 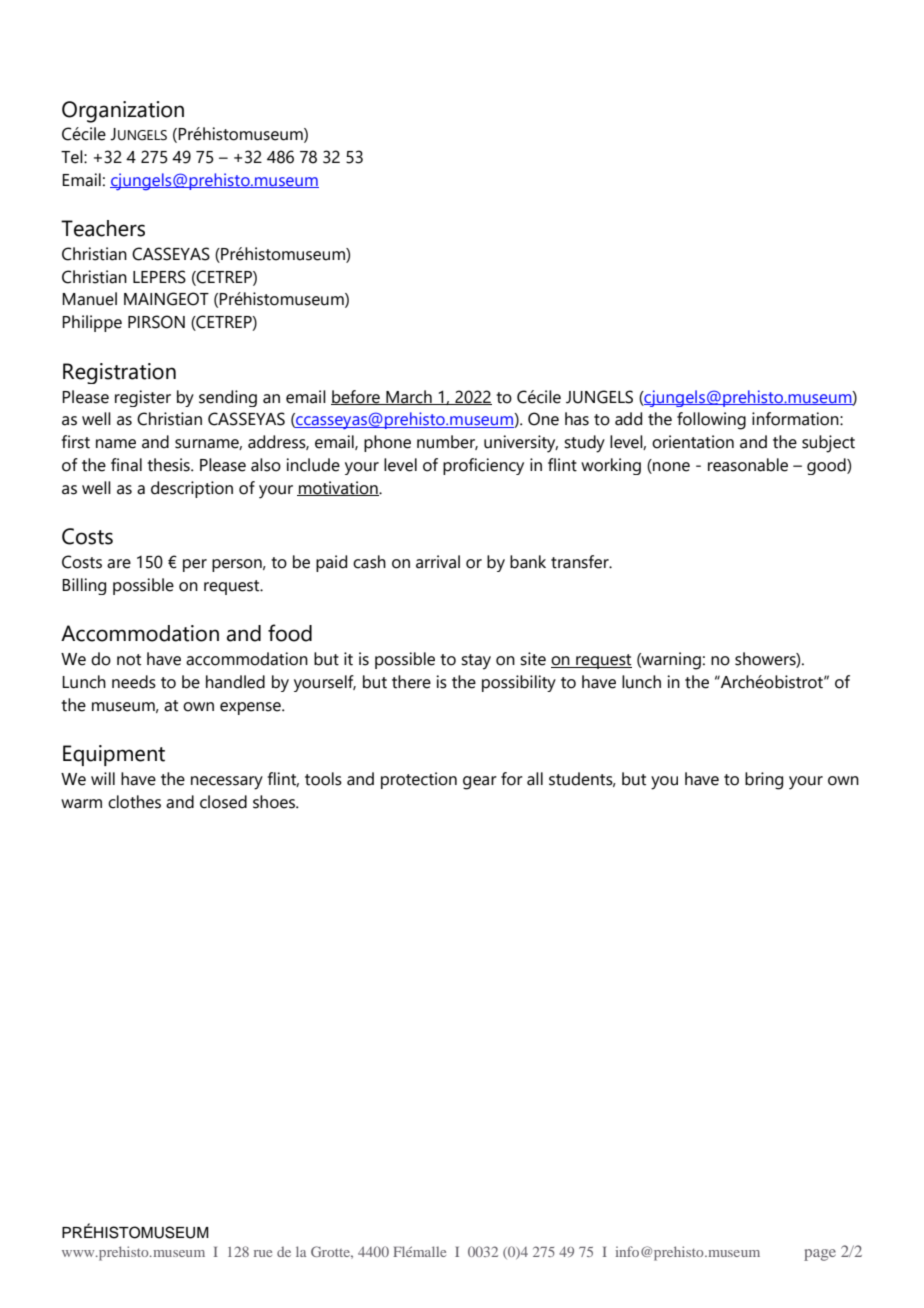 I want to click on page, so click(x=820, y=1255).
